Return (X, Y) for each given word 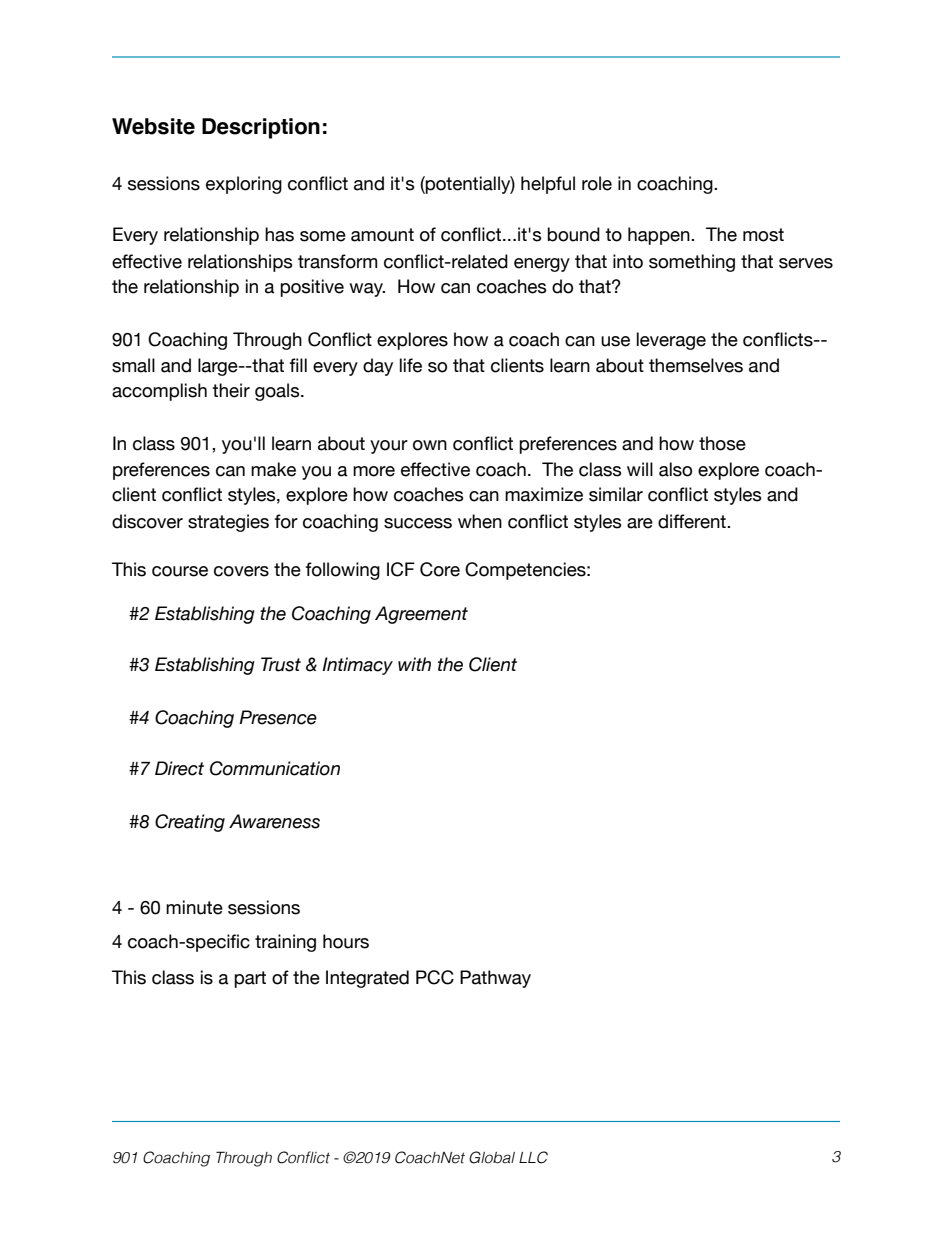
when (480, 521)
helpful (548, 185)
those (722, 443)
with (414, 664)
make (273, 469)
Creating (190, 823)
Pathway (495, 979)
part (250, 979)
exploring (244, 185)
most (763, 235)
